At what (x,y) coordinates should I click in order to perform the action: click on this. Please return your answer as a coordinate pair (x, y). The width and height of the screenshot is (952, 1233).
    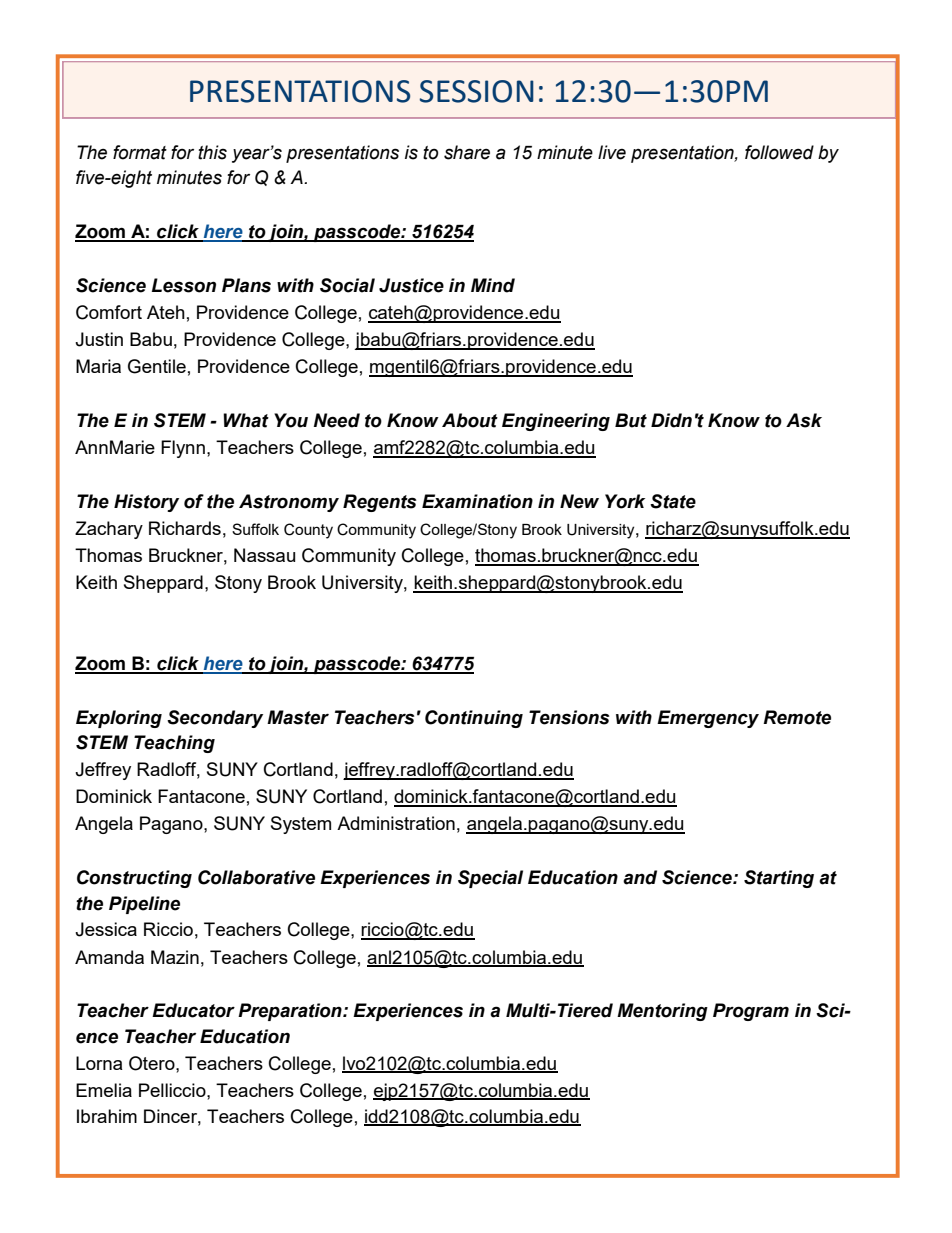
    Looking at the image, I should click on (212, 152).
